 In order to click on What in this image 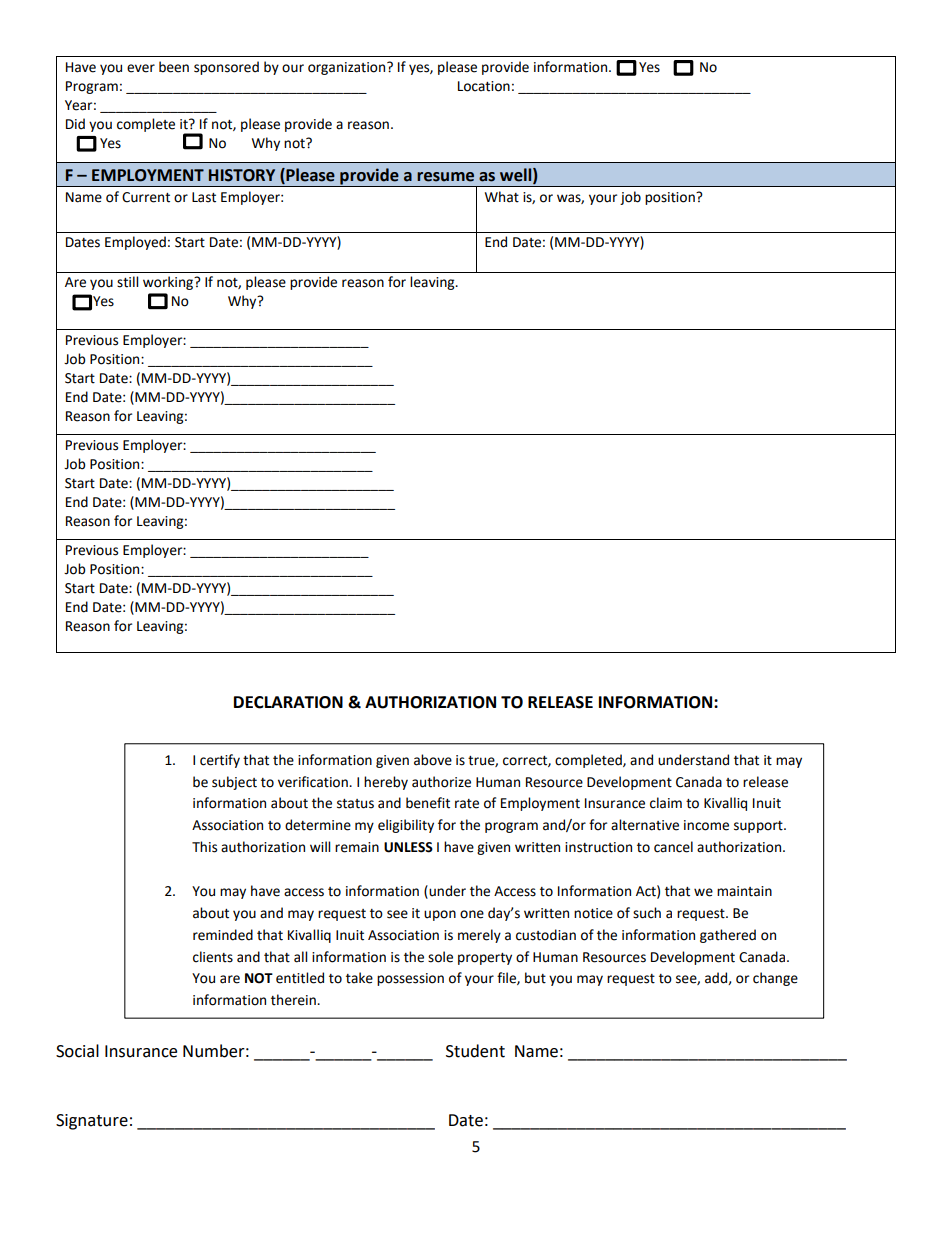, I will do `click(502, 197)`.
